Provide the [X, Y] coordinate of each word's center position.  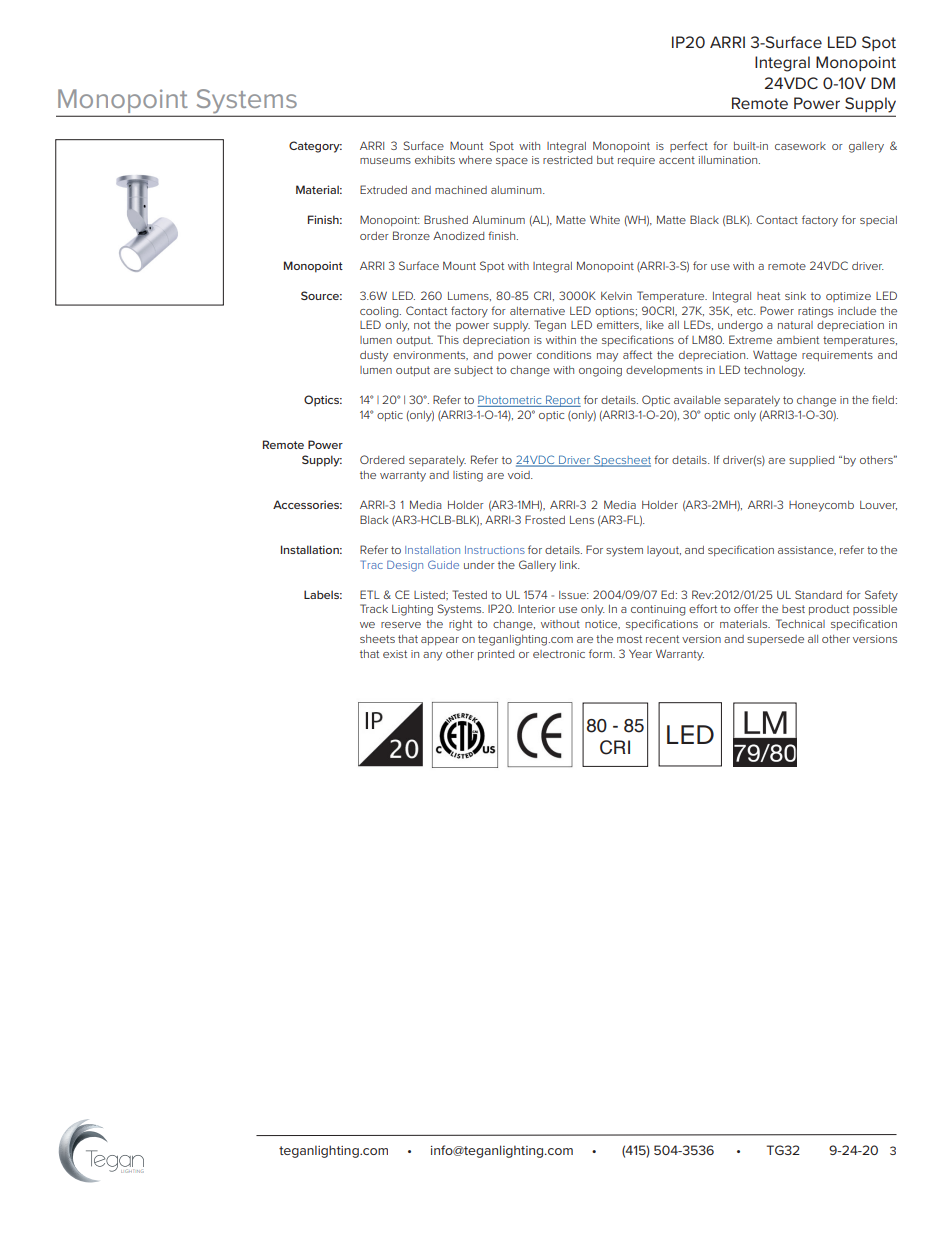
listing [468, 476]
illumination [729, 160]
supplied [811, 461]
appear [440, 641]
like [655, 325]
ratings [815, 312]
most [629, 639]
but [605, 160]
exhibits [435, 160]
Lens [582, 520]
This [448, 339]
